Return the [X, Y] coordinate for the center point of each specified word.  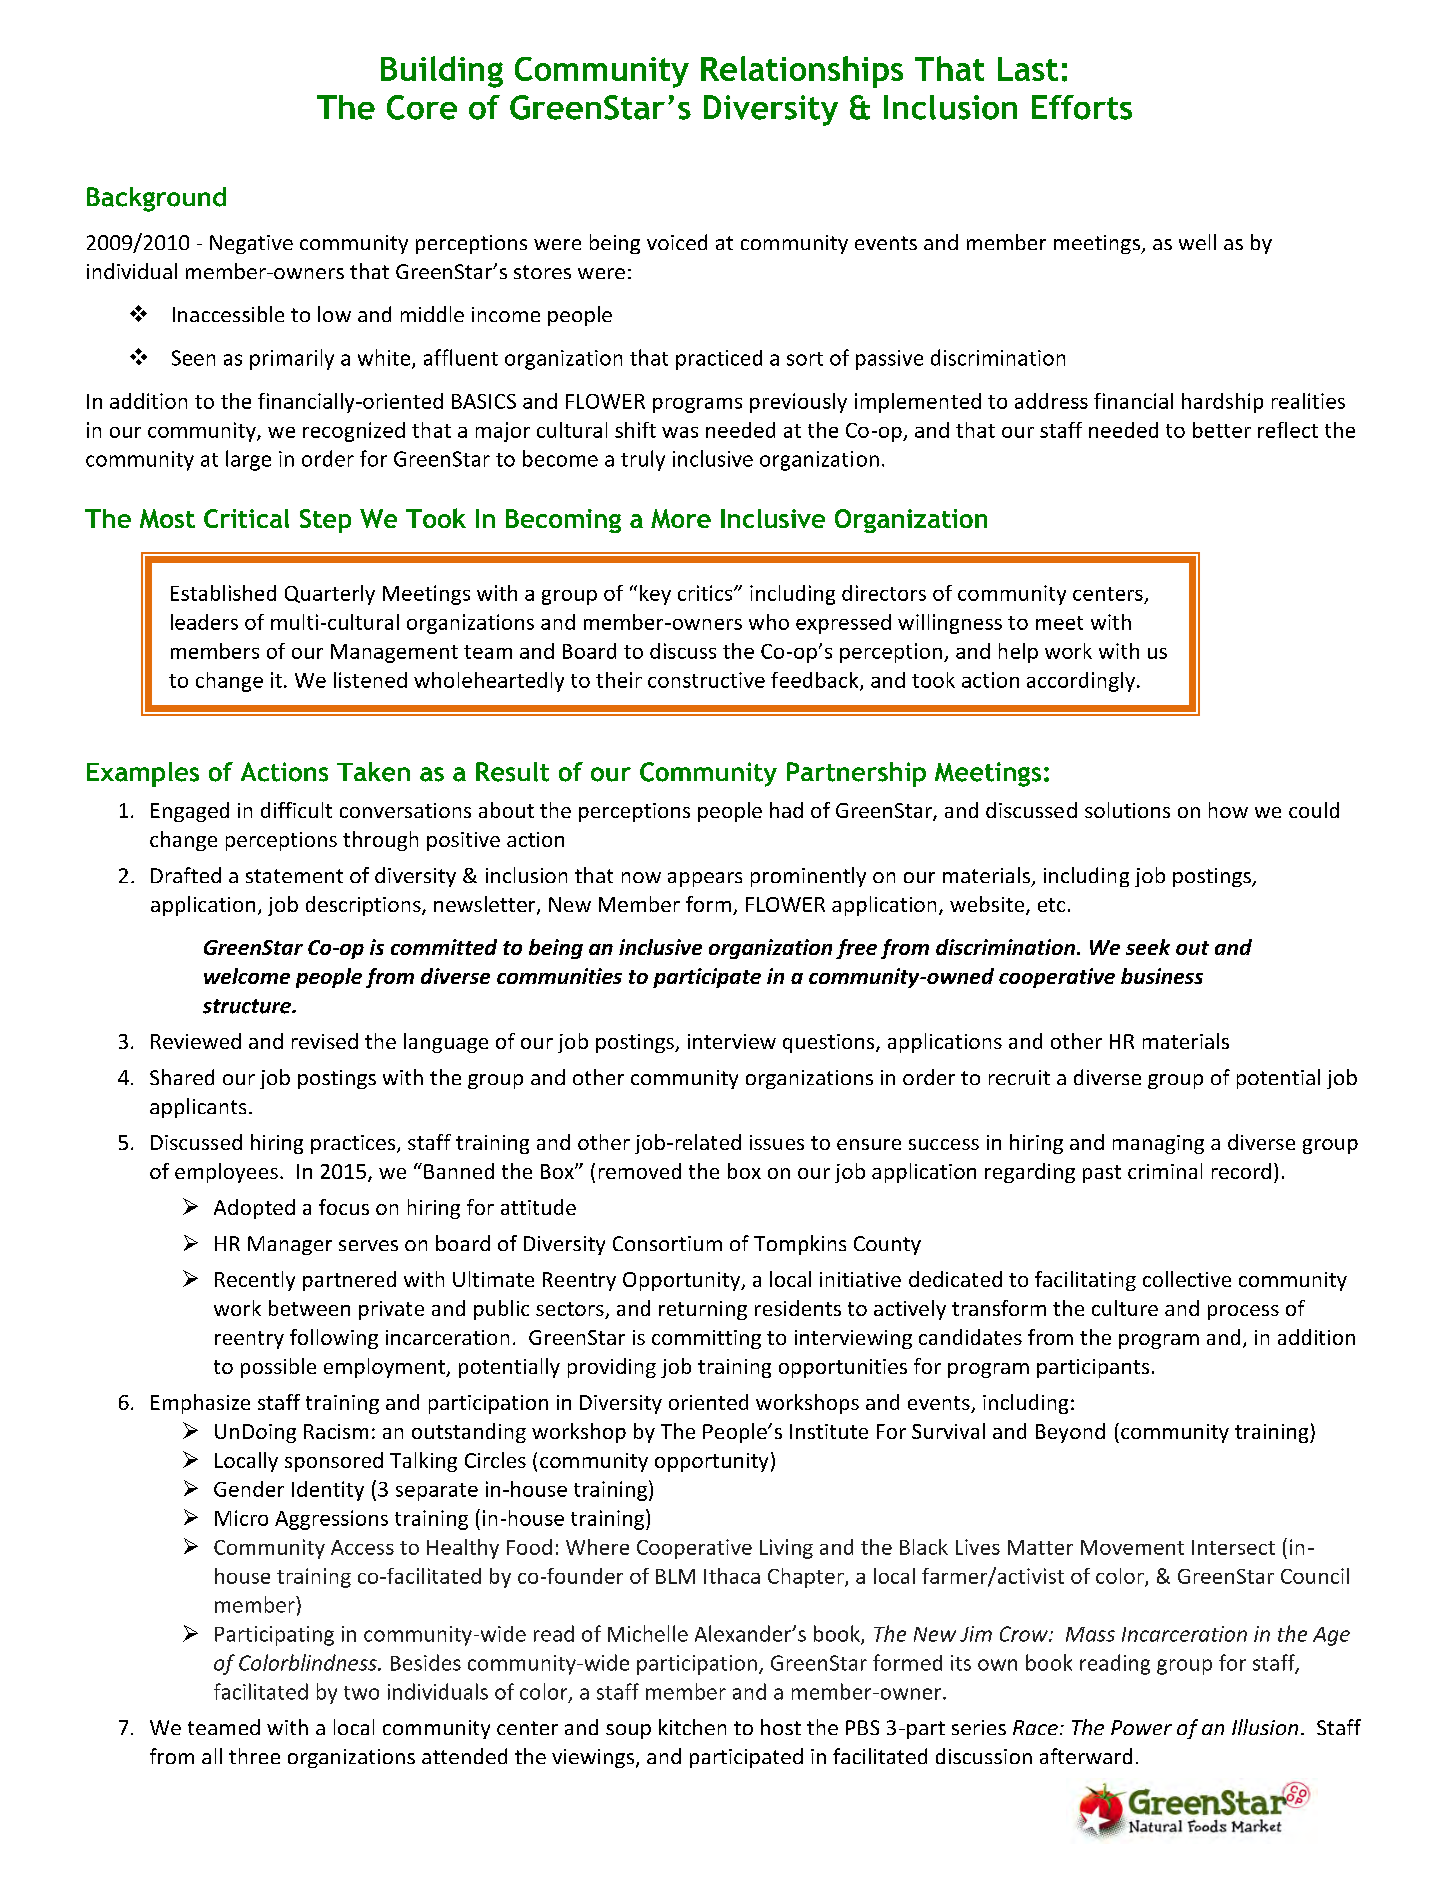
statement [294, 876]
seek [1148, 947]
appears [705, 879]
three [254, 1756]
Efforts [1082, 107]
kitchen [692, 1727]
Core [422, 107]
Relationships [802, 72]
